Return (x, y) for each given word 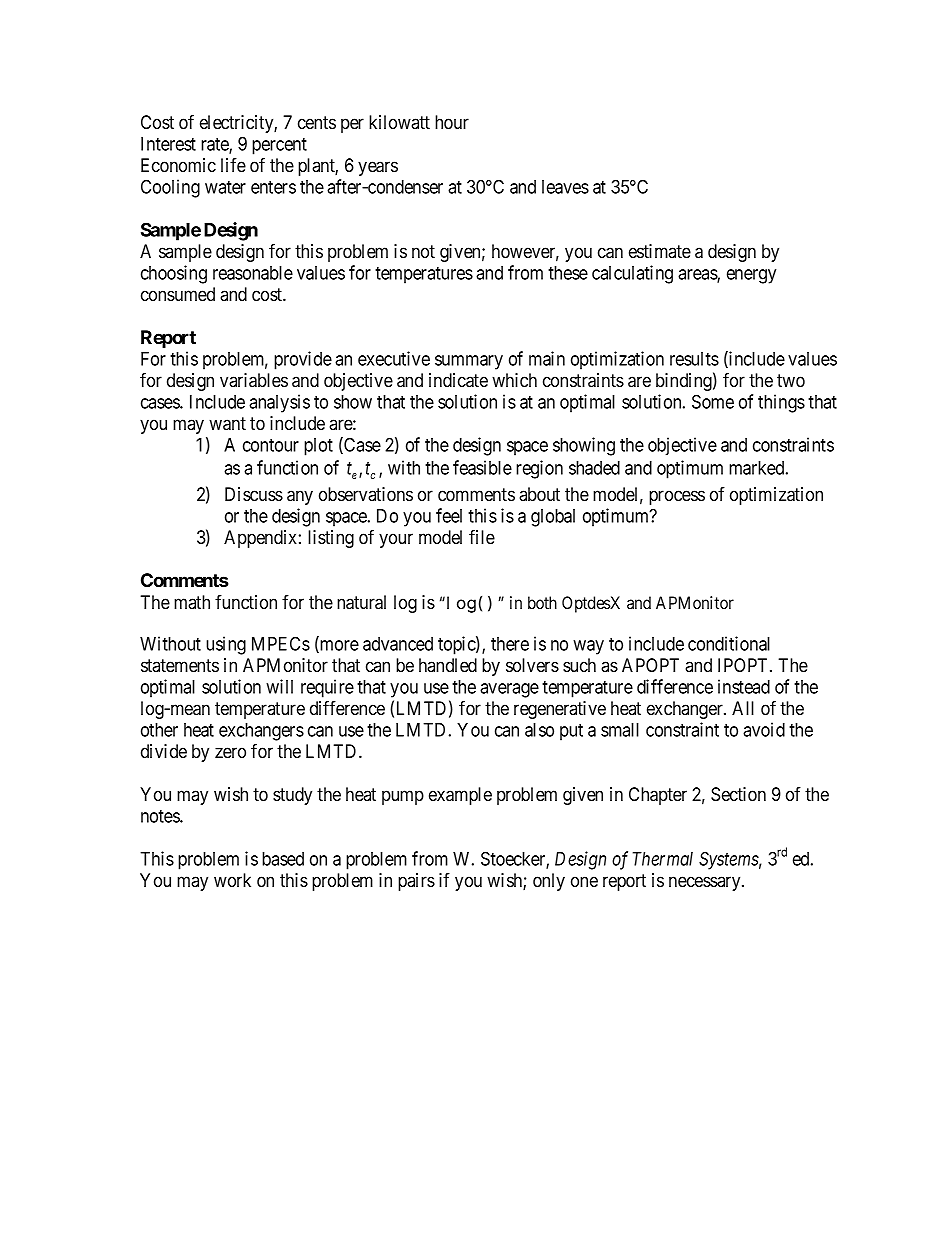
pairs (416, 882)
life (233, 165)
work (232, 880)
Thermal (663, 859)
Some (713, 401)
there (510, 644)
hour (452, 122)
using (226, 645)
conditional (729, 643)
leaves (565, 187)
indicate (458, 380)
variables (254, 380)
